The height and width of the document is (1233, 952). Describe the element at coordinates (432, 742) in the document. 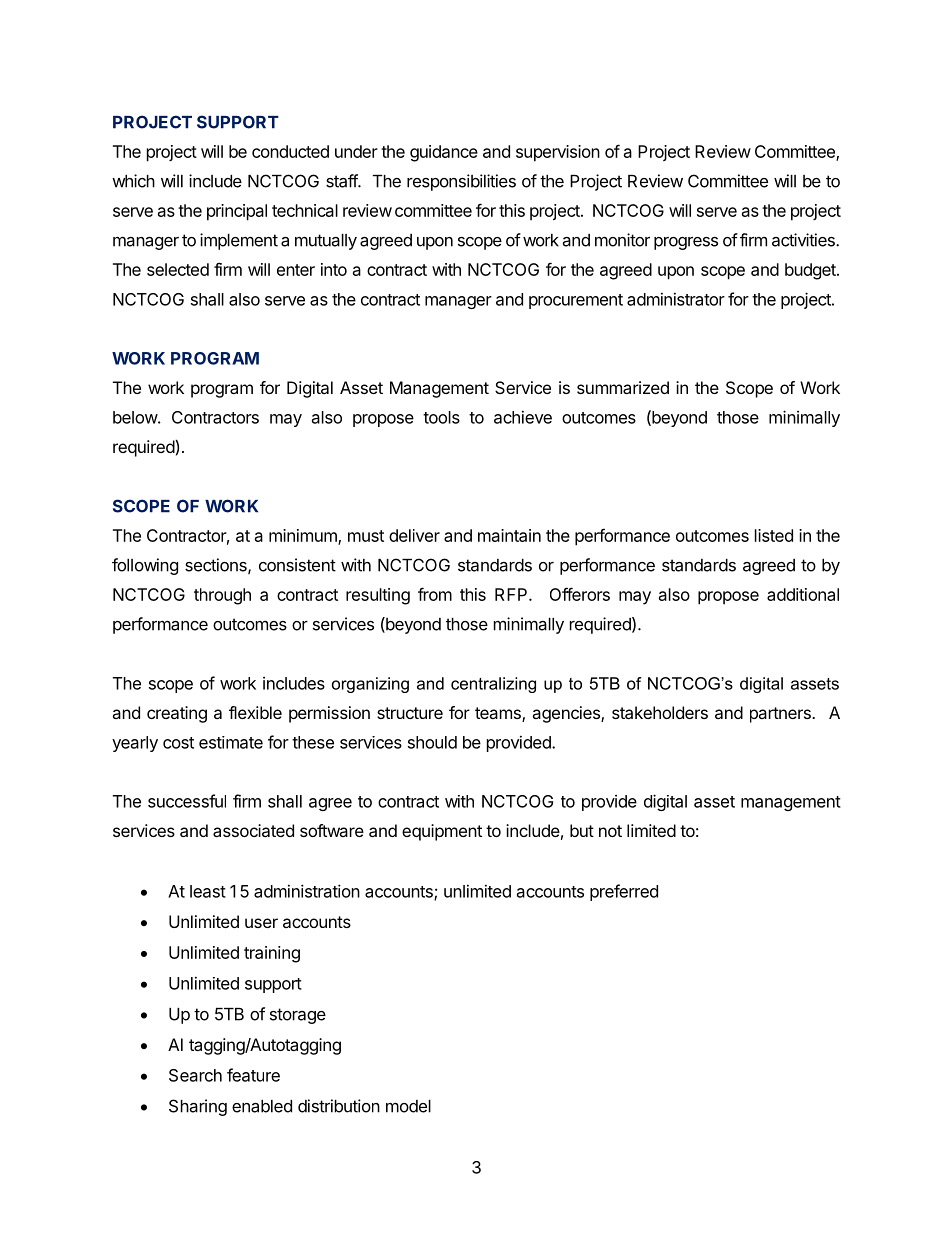

I see `should` at that location.
